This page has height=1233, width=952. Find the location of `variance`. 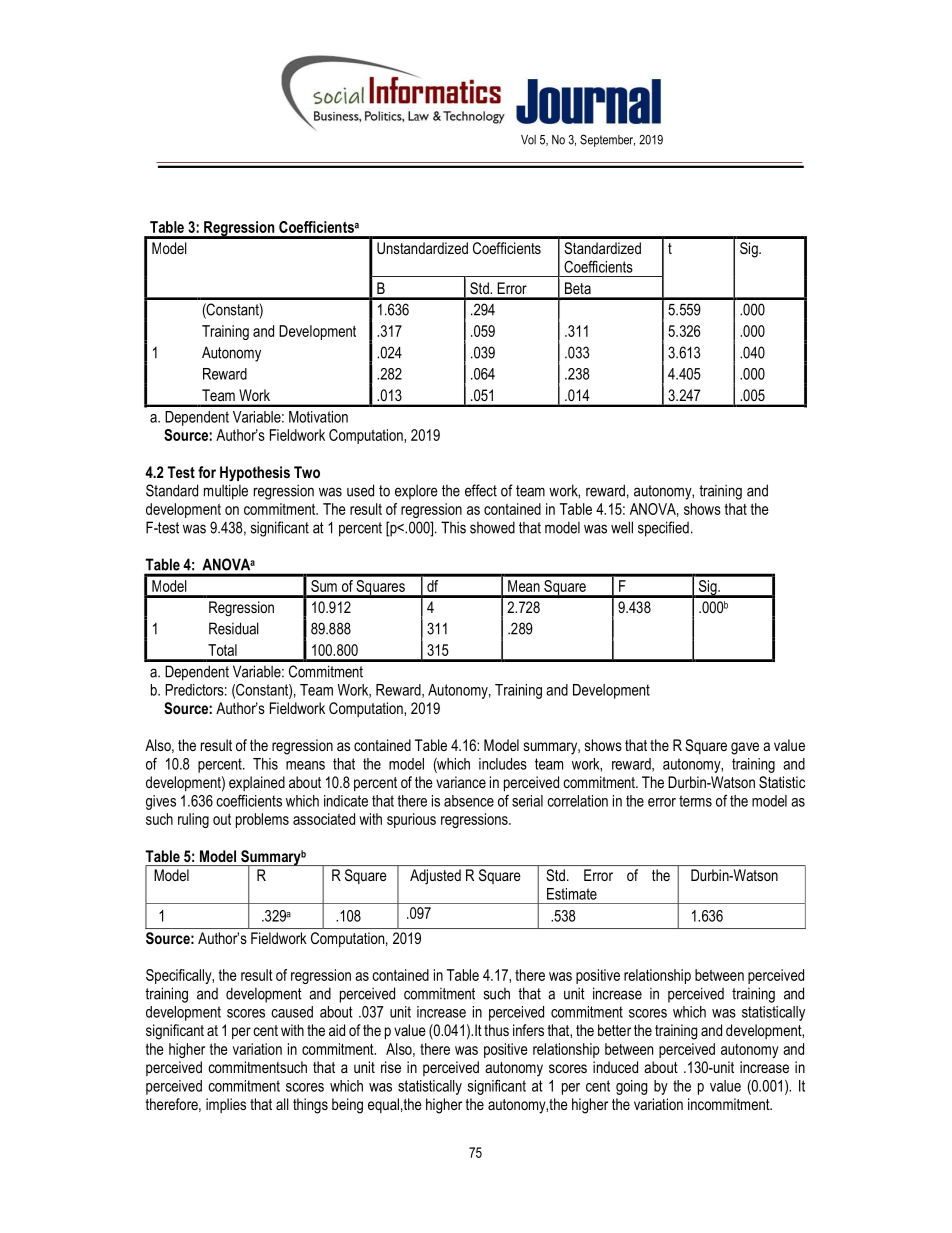

variance is located at coordinates (461, 782).
